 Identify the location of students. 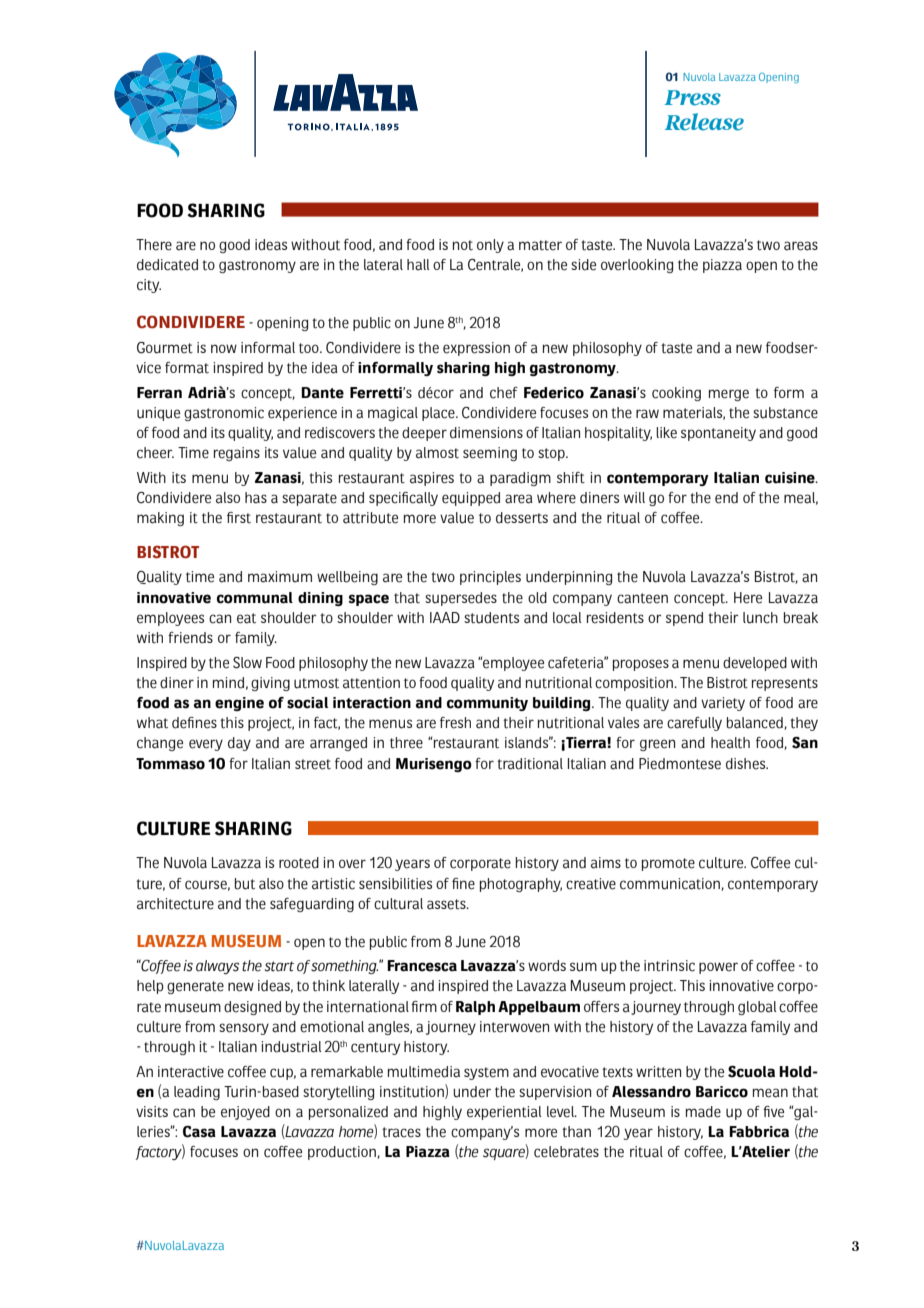
(491, 618).
